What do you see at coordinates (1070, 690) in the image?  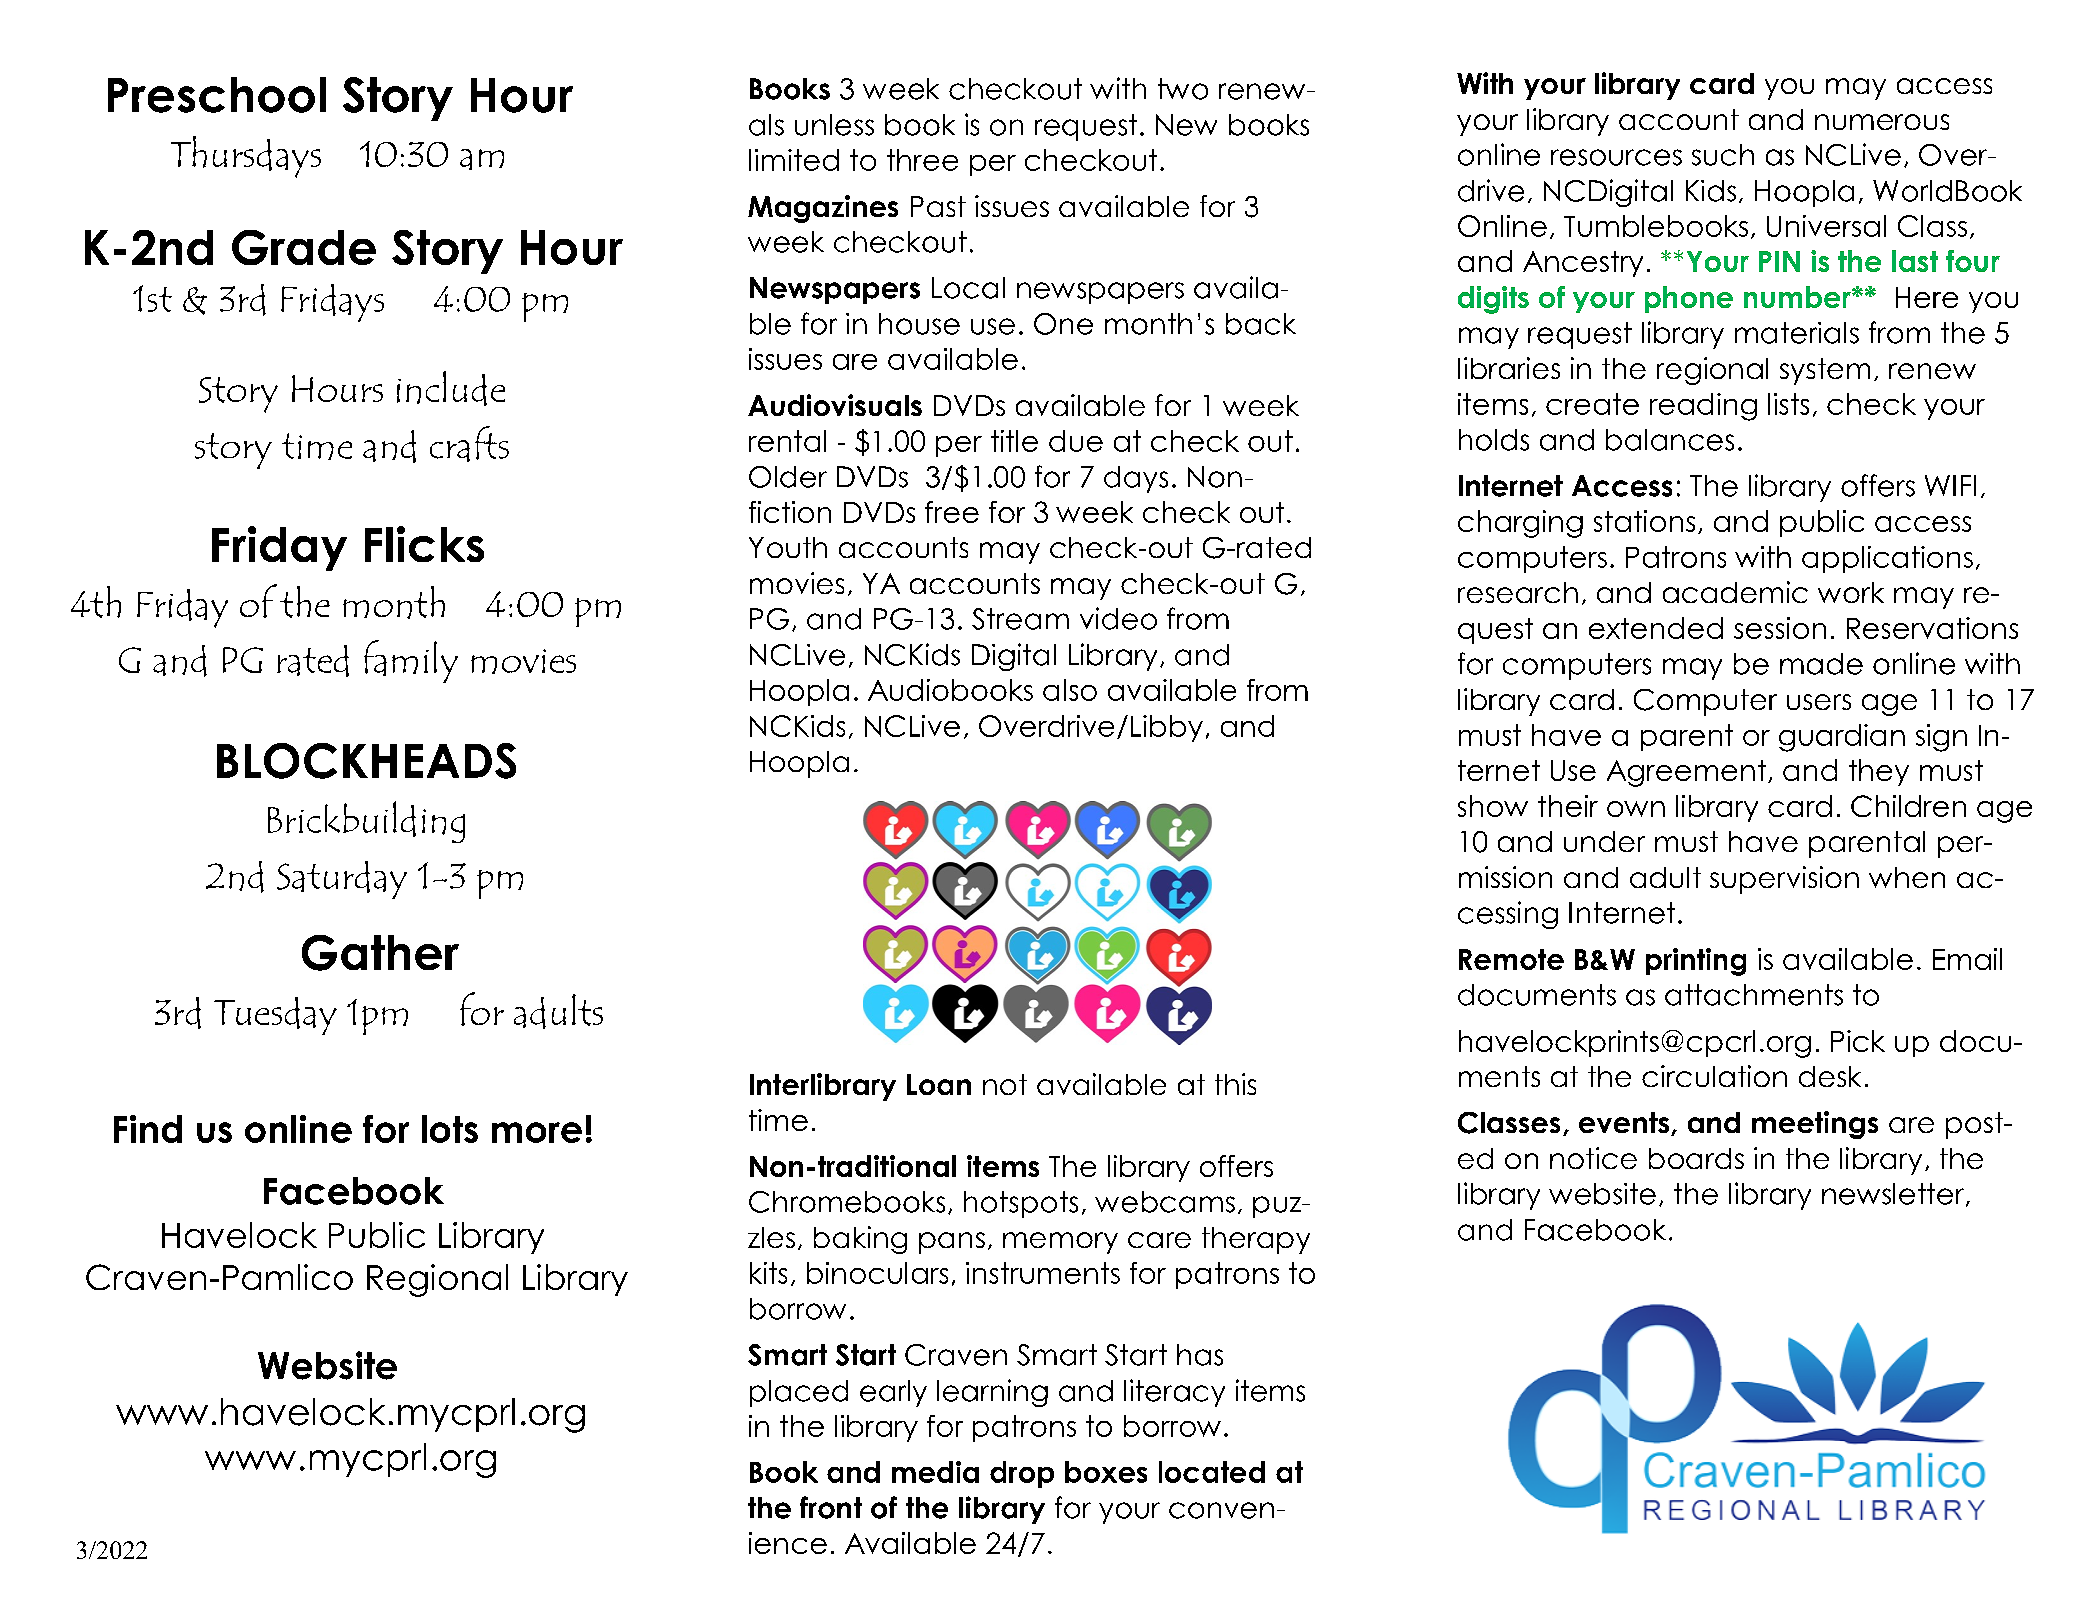 I see `also` at bounding box center [1070, 690].
